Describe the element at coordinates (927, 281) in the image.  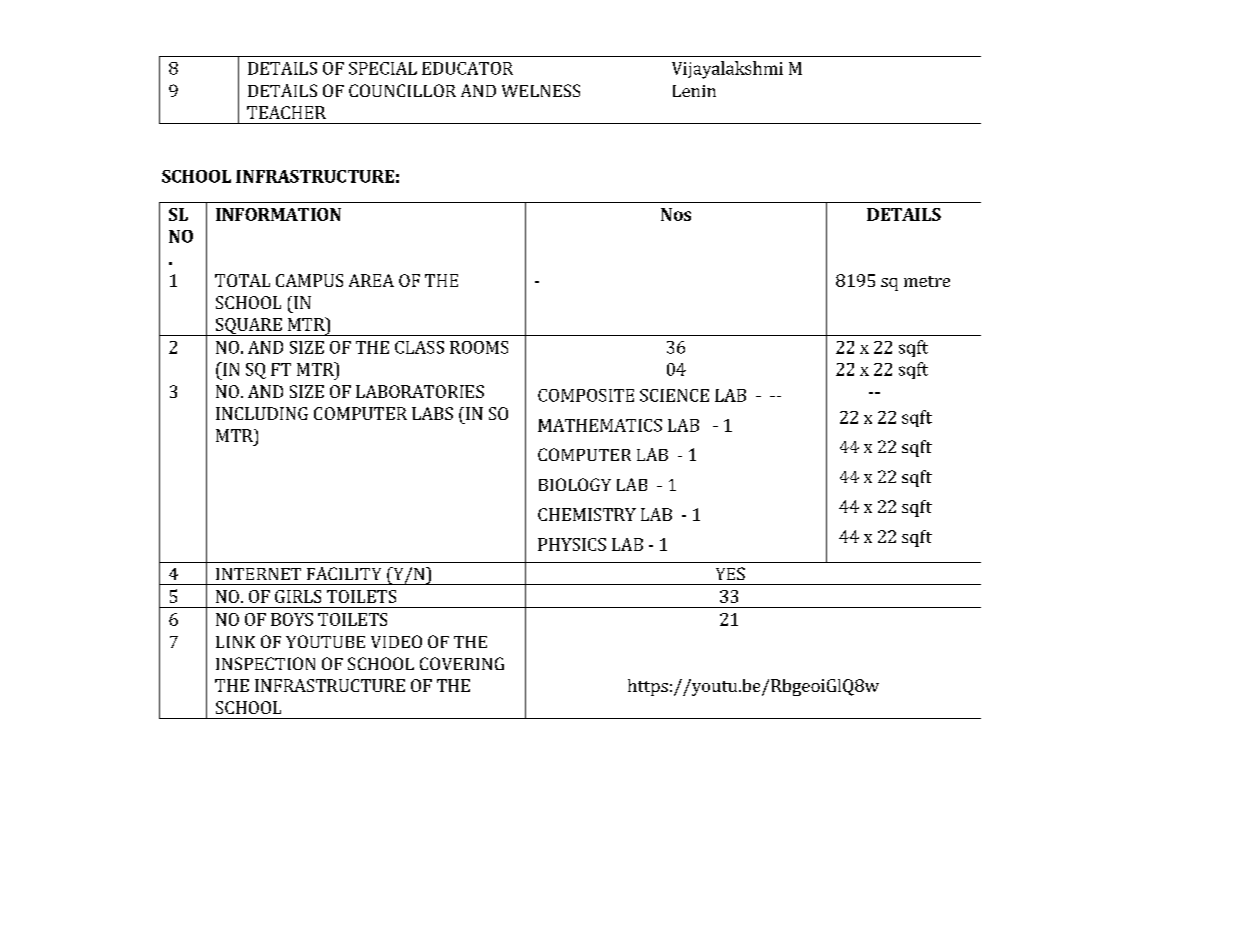
I see `metre` at that location.
